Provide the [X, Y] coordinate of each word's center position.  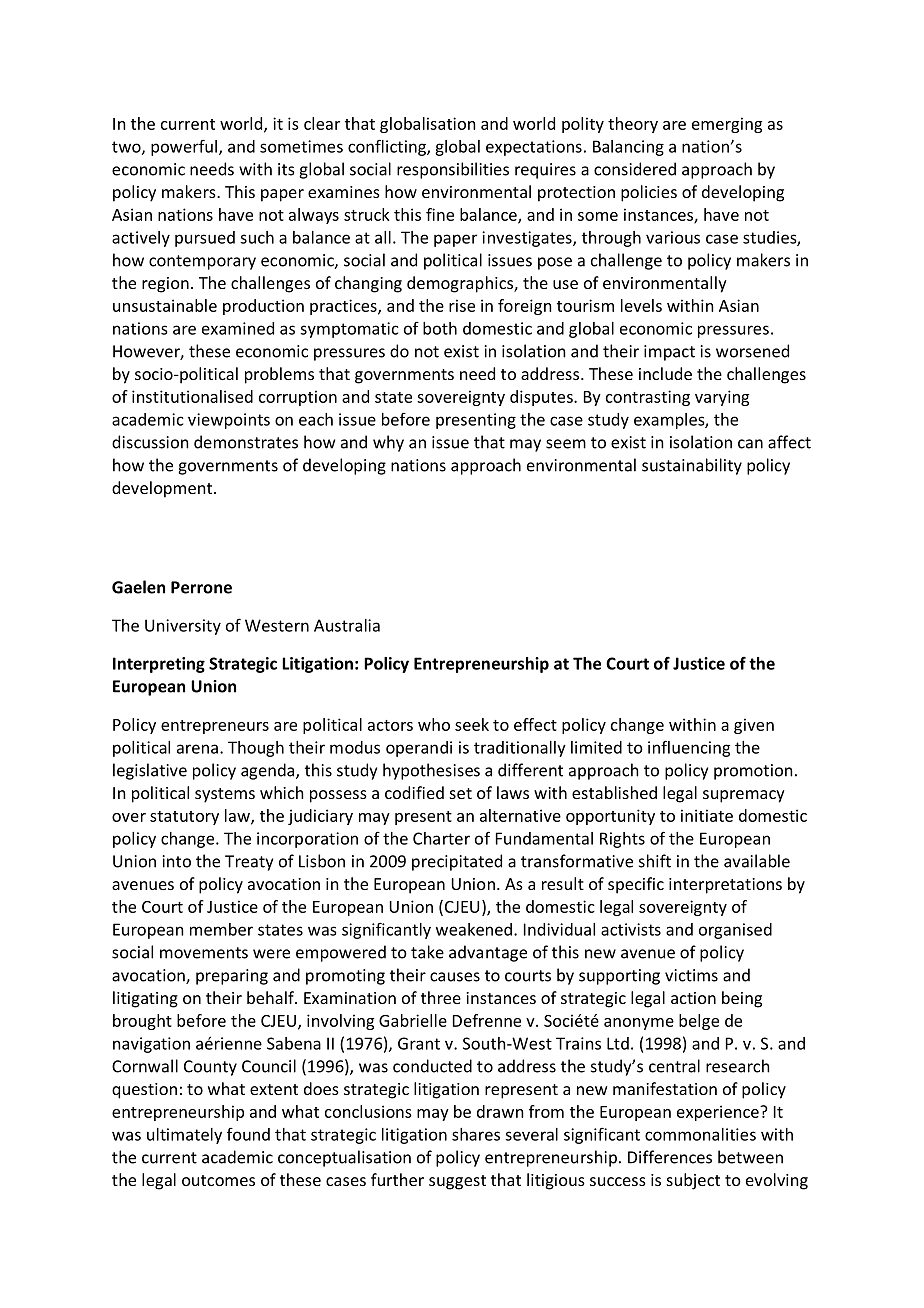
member [221, 929]
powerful [184, 147]
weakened [474, 929]
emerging [727, 125]
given [754, 726]
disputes [542, 398]
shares [476, 1134]
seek [472, 724]
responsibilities [453, 170]
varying [722, 398]
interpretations [725, 886]
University [183, 627]
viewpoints [229, 421]
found [248, 1134]
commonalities [700, 1134]
